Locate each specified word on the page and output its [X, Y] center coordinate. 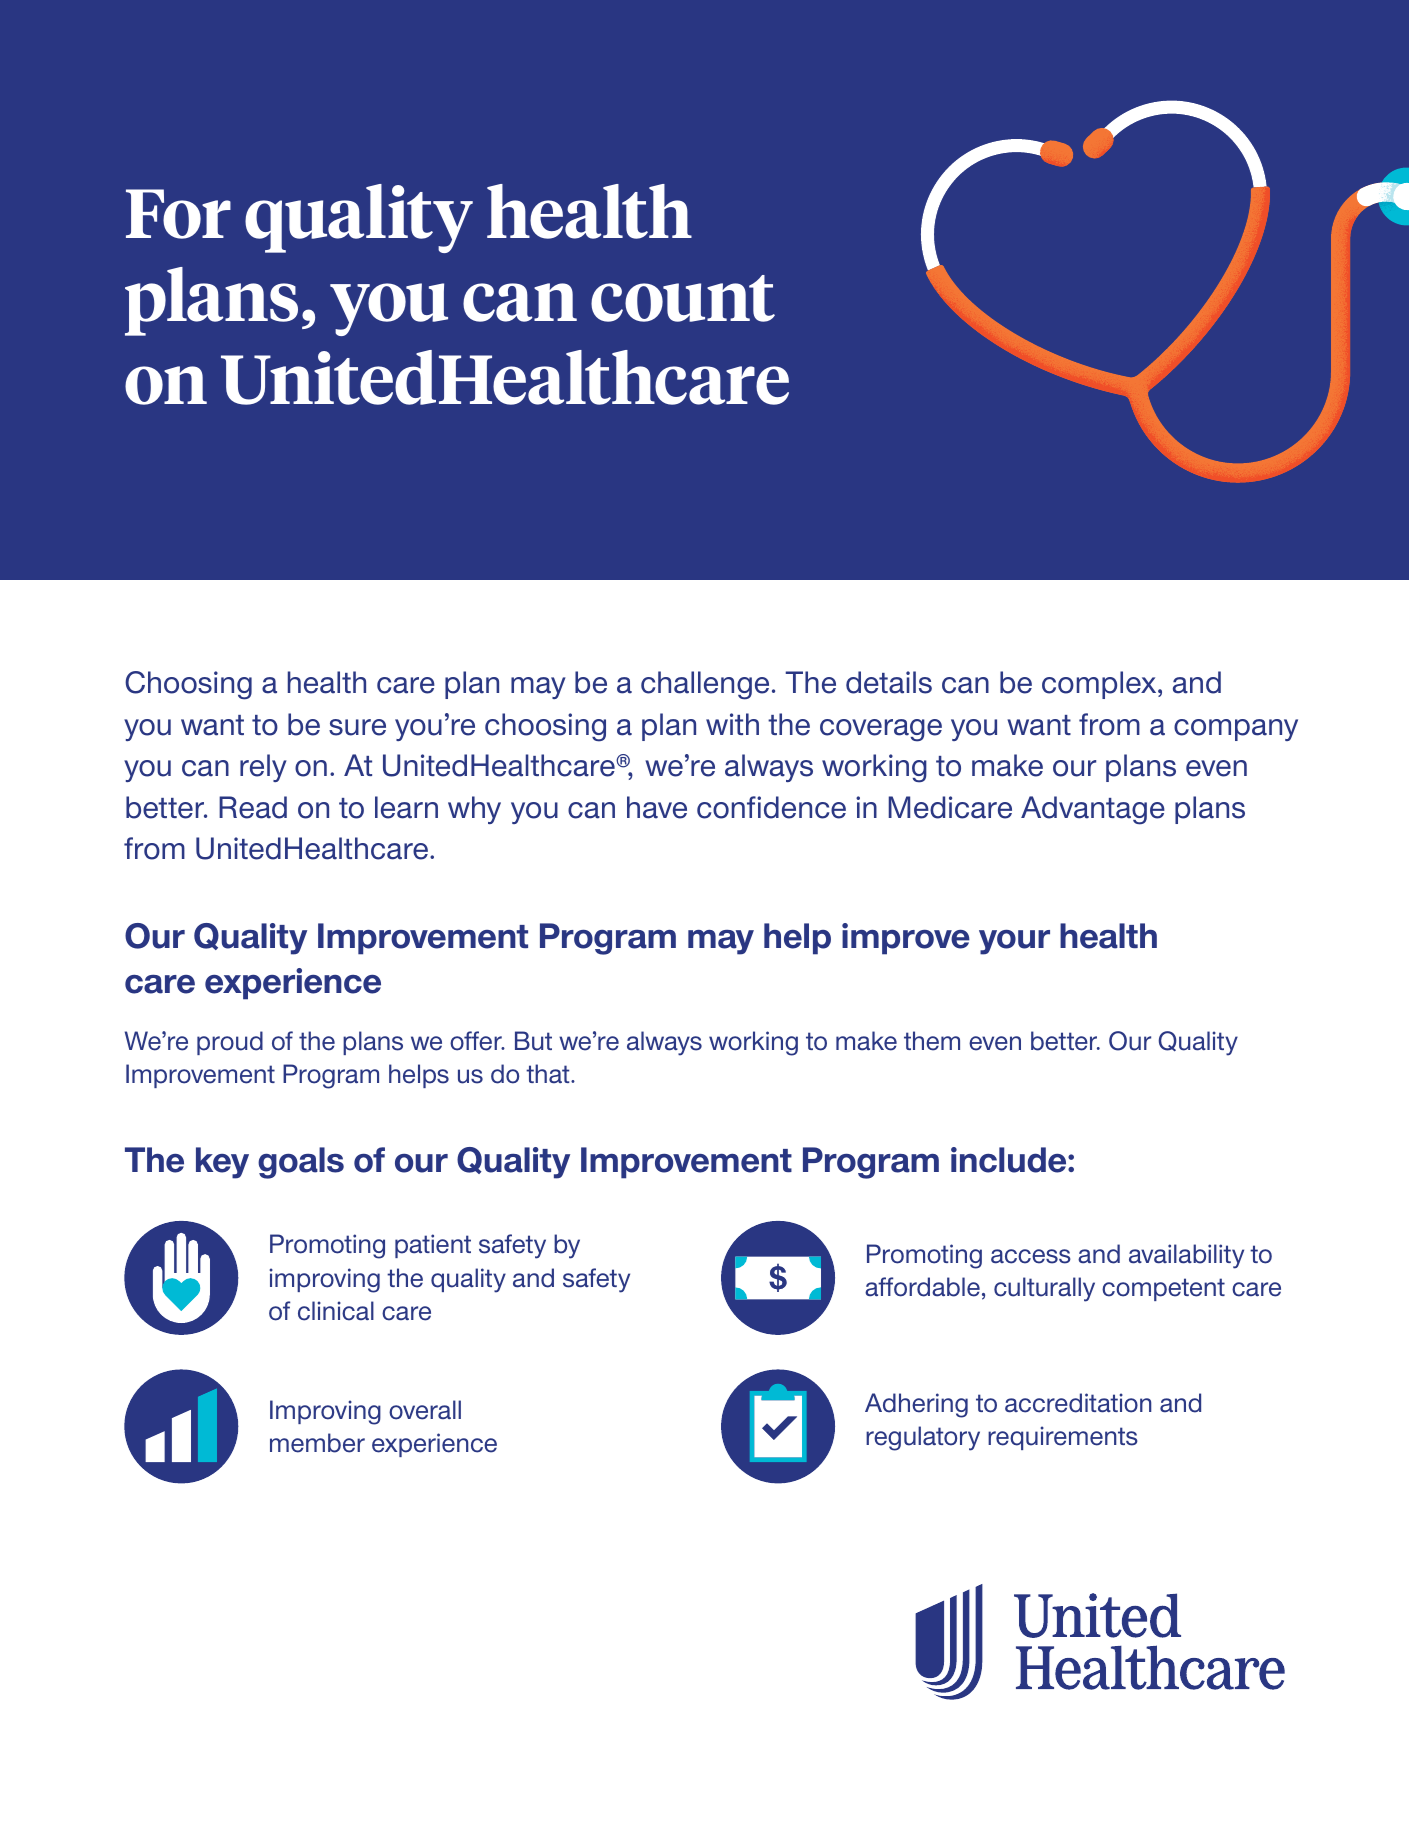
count [683, 298]
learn [406, 807]
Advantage [1093, 810]
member [317, 1443]
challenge [705, 685]
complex [1100, 685]
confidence [771, 807]
